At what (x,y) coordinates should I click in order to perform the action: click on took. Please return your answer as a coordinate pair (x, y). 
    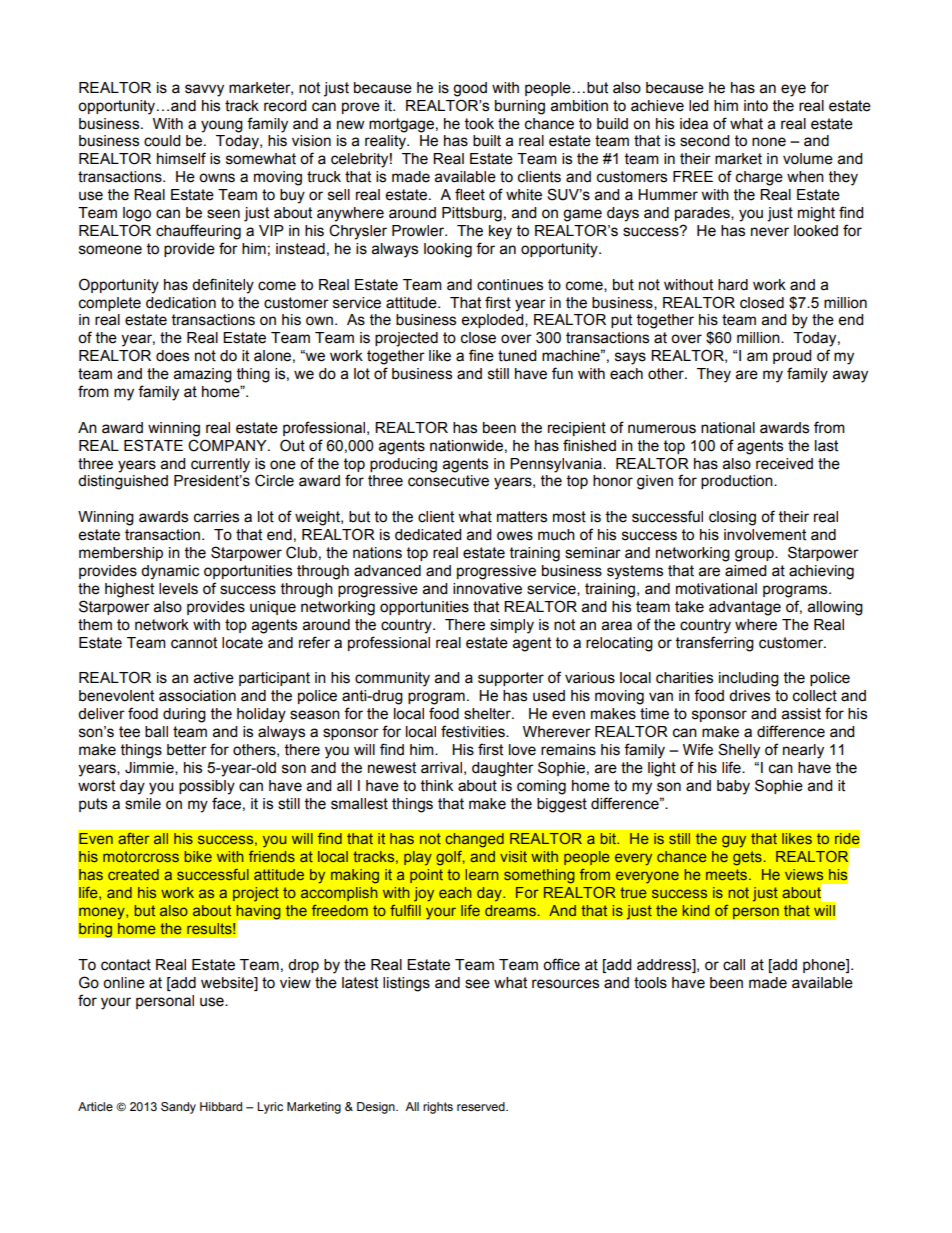
    Looking at the image, I should click on (479, 124).
